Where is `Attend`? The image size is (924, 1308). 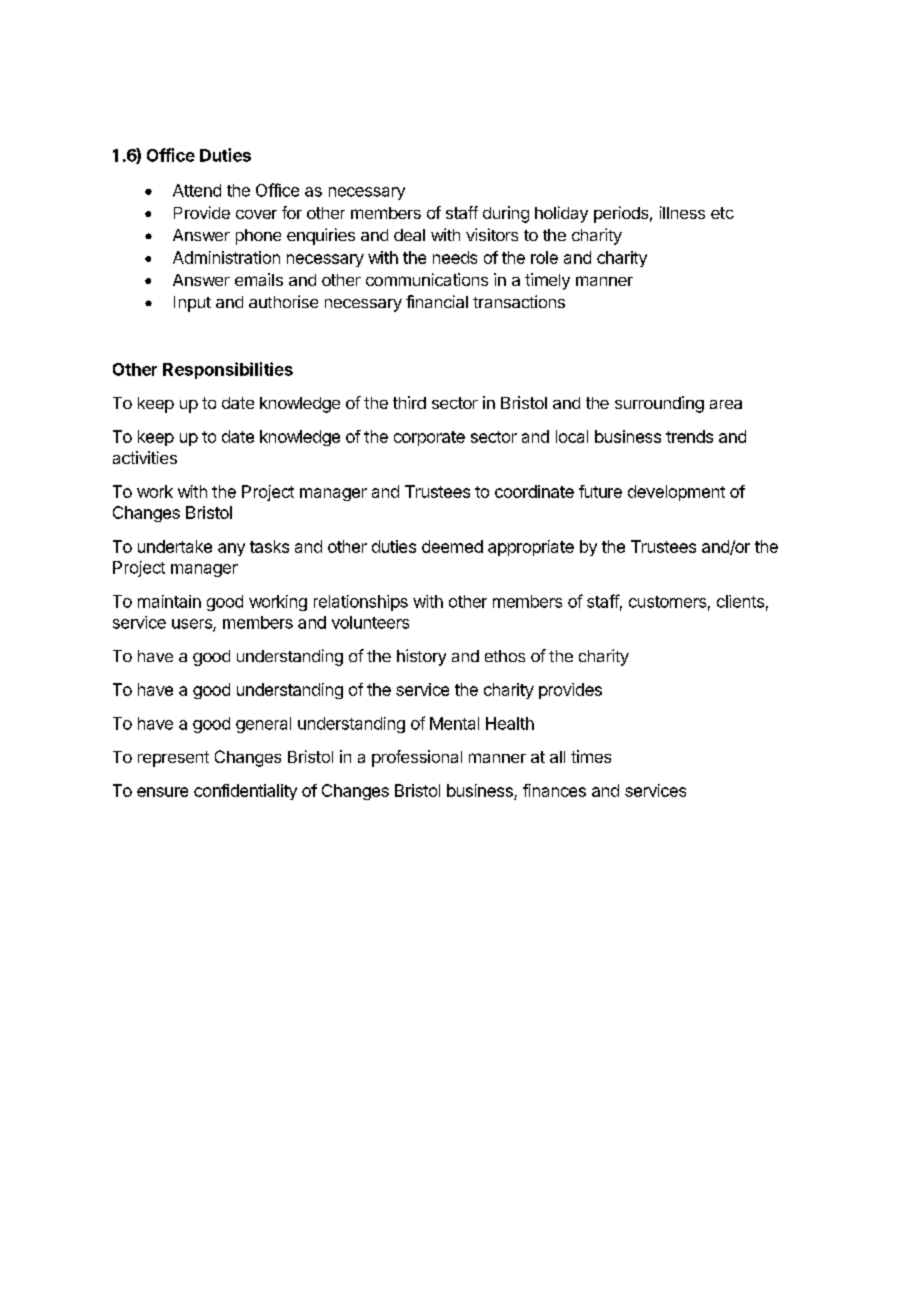 Attend is located at coordinates (197, 190).
